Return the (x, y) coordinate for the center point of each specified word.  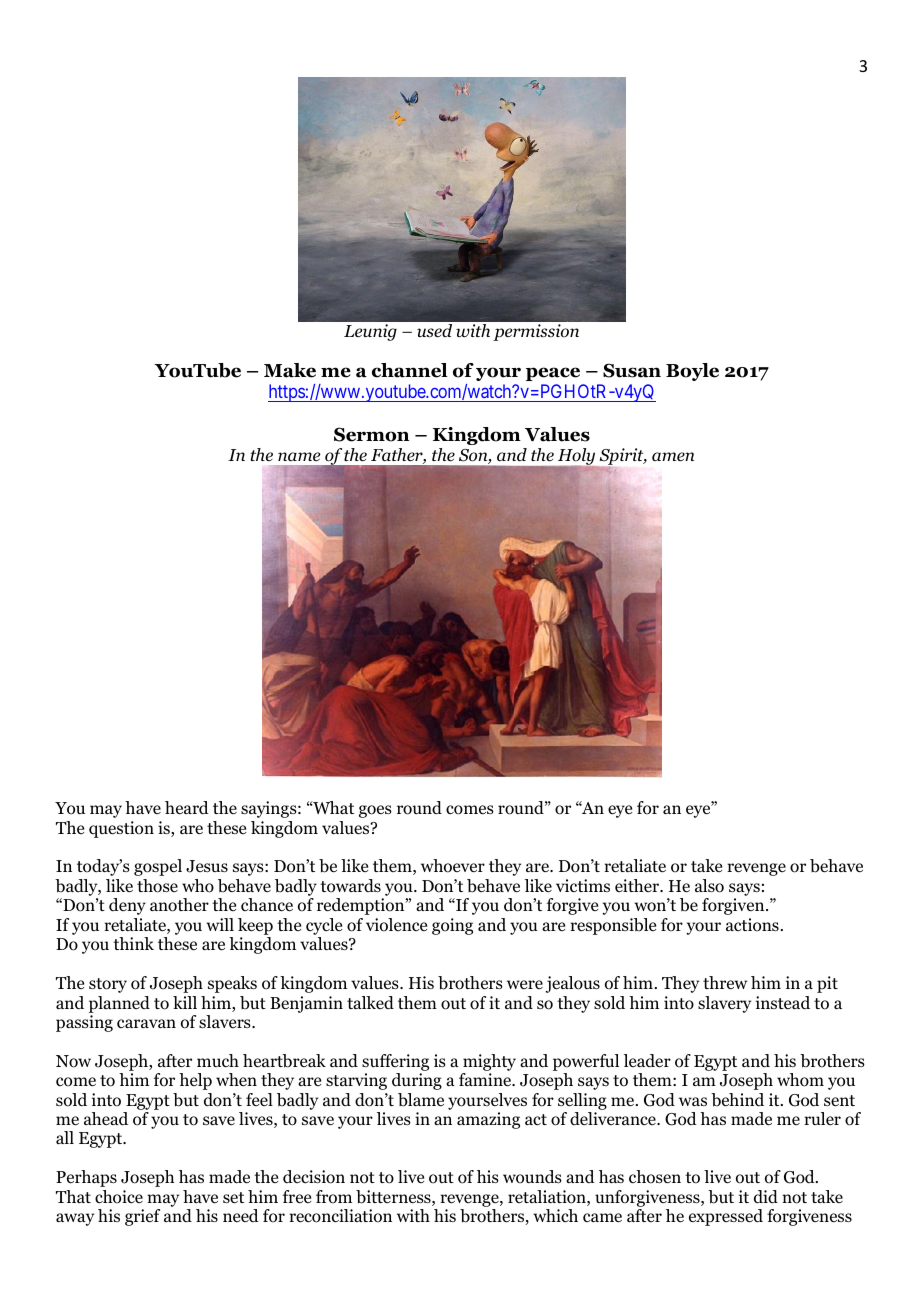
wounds (532, 1177)
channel (410, 370)
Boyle (692, 372)
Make (290, 370)
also (709, 886)
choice (119, 1197)
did (766, 1197)
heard (187, 807)
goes (375, 811)
